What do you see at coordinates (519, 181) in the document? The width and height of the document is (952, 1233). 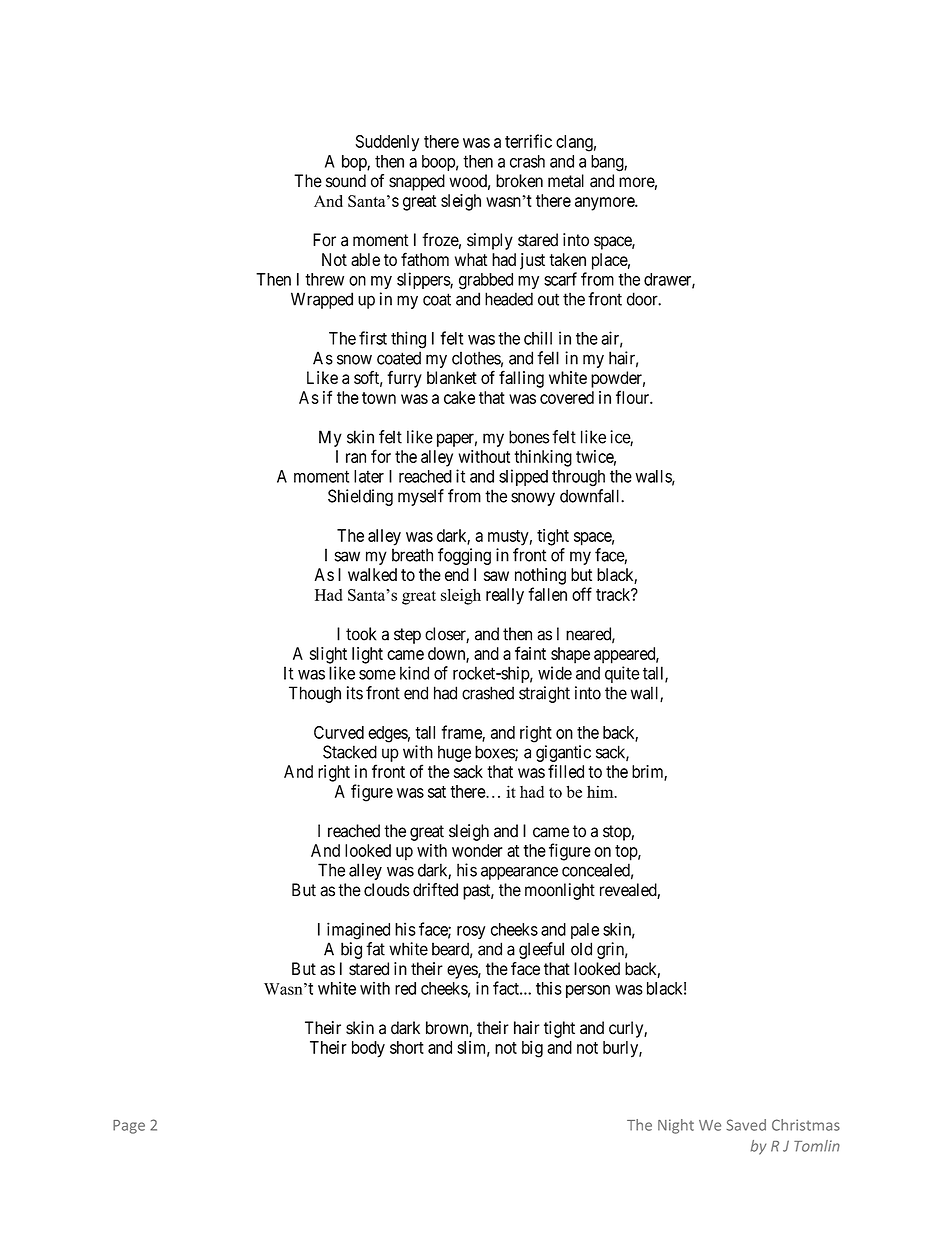 I see `broken` at bounding box center [519, 181].
